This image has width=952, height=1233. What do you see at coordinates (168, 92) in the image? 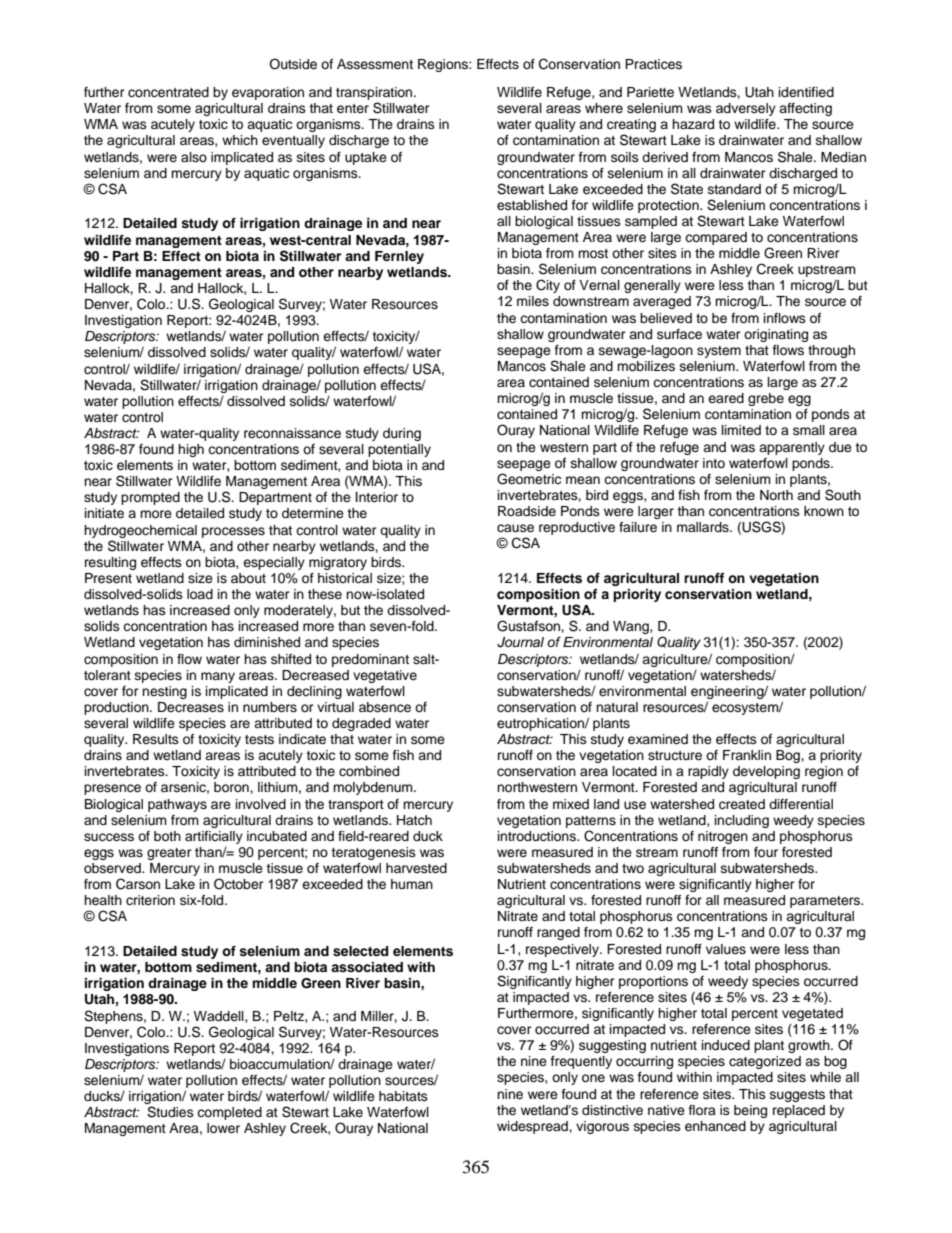
I see `concentrated` at bounding box center [168, 92].
